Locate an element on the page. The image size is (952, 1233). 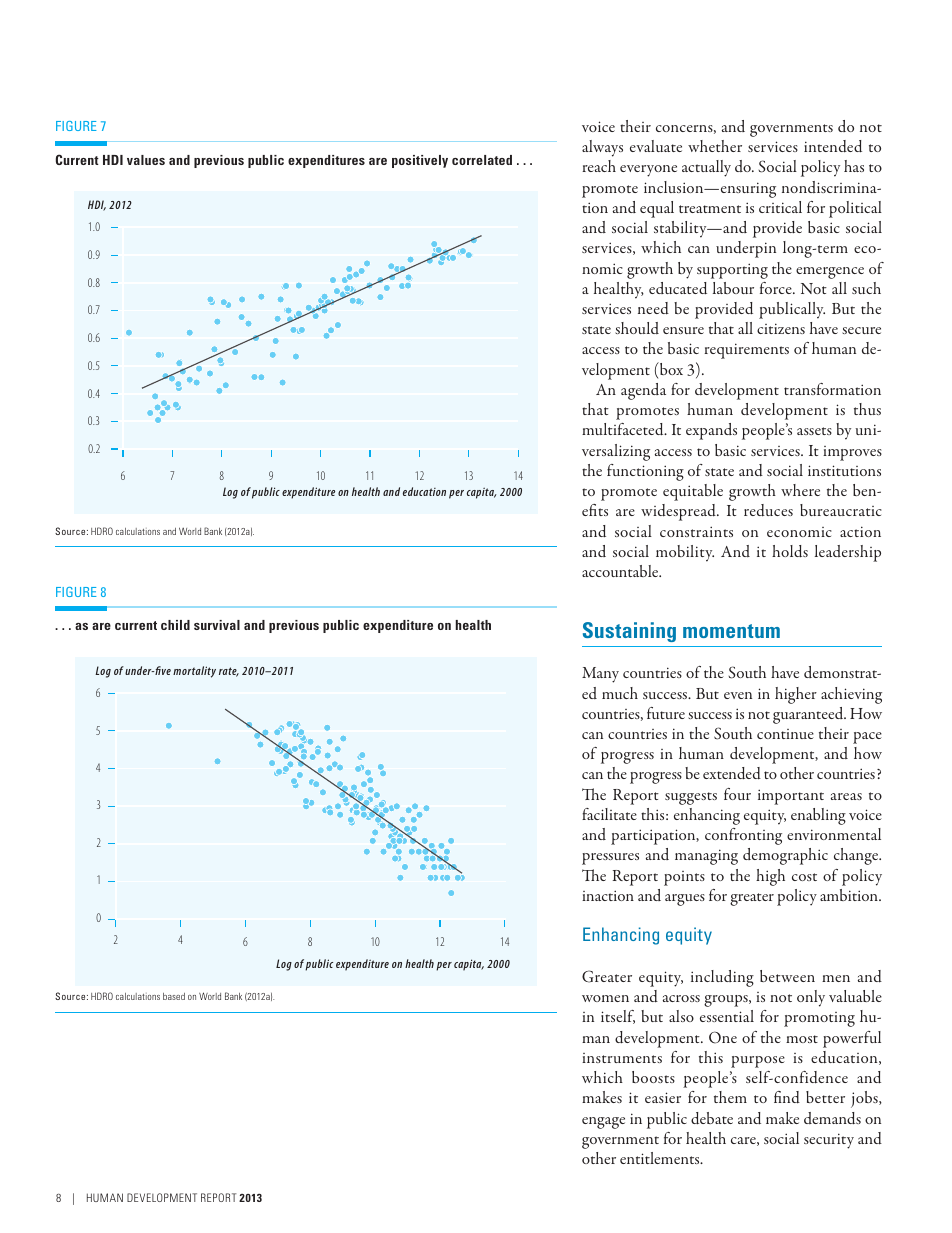
rate is located at coordinates (229, 672).
